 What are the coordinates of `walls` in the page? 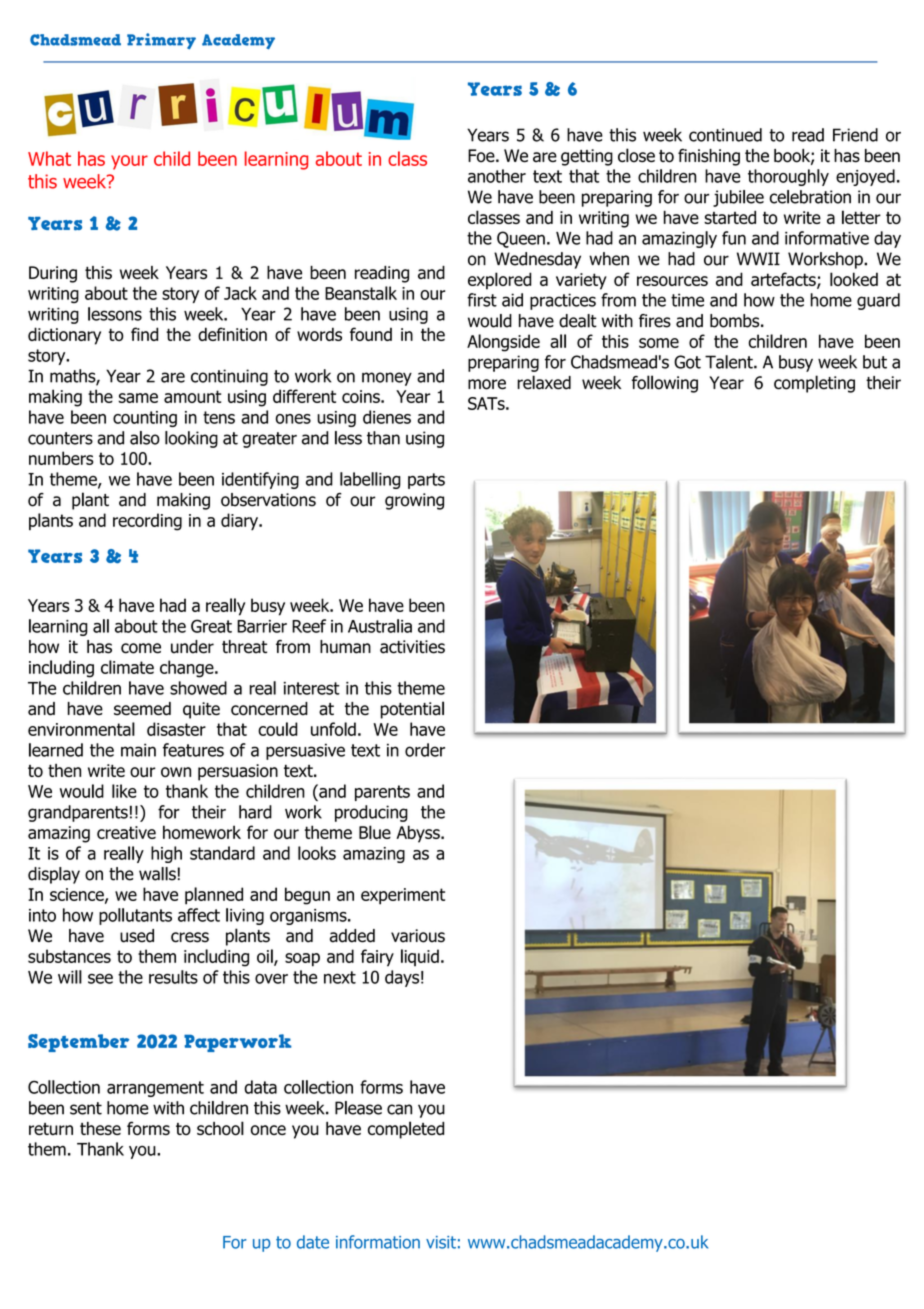 It's located at (157, 874).
